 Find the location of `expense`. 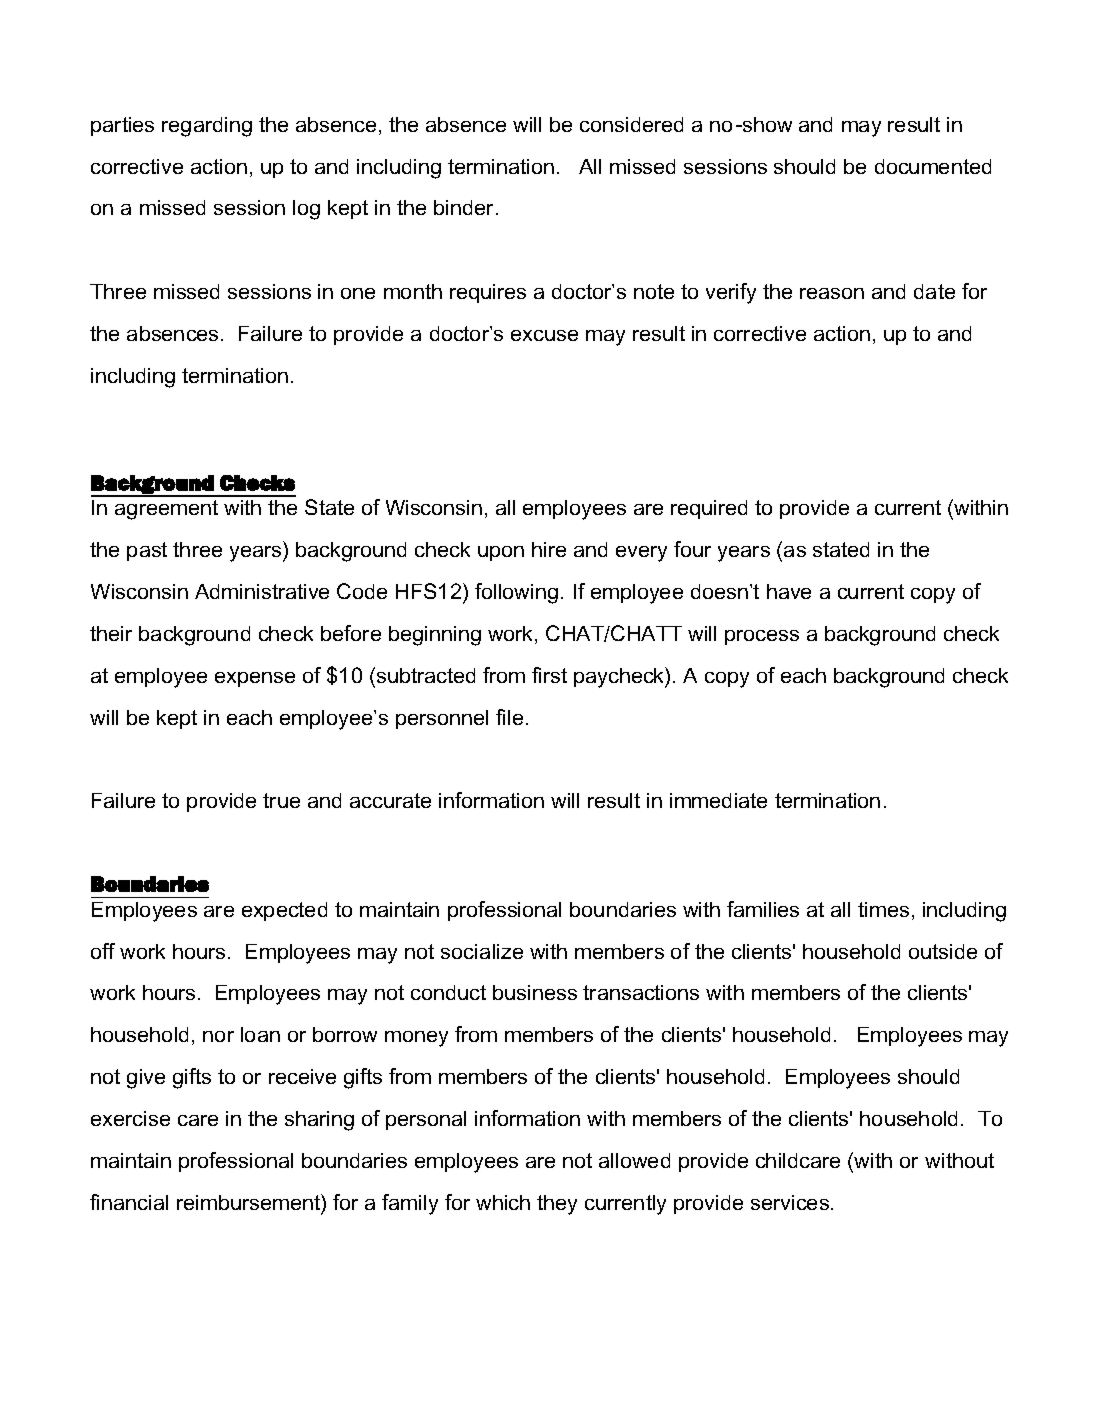

expense is located at coordinates (255, 679).
